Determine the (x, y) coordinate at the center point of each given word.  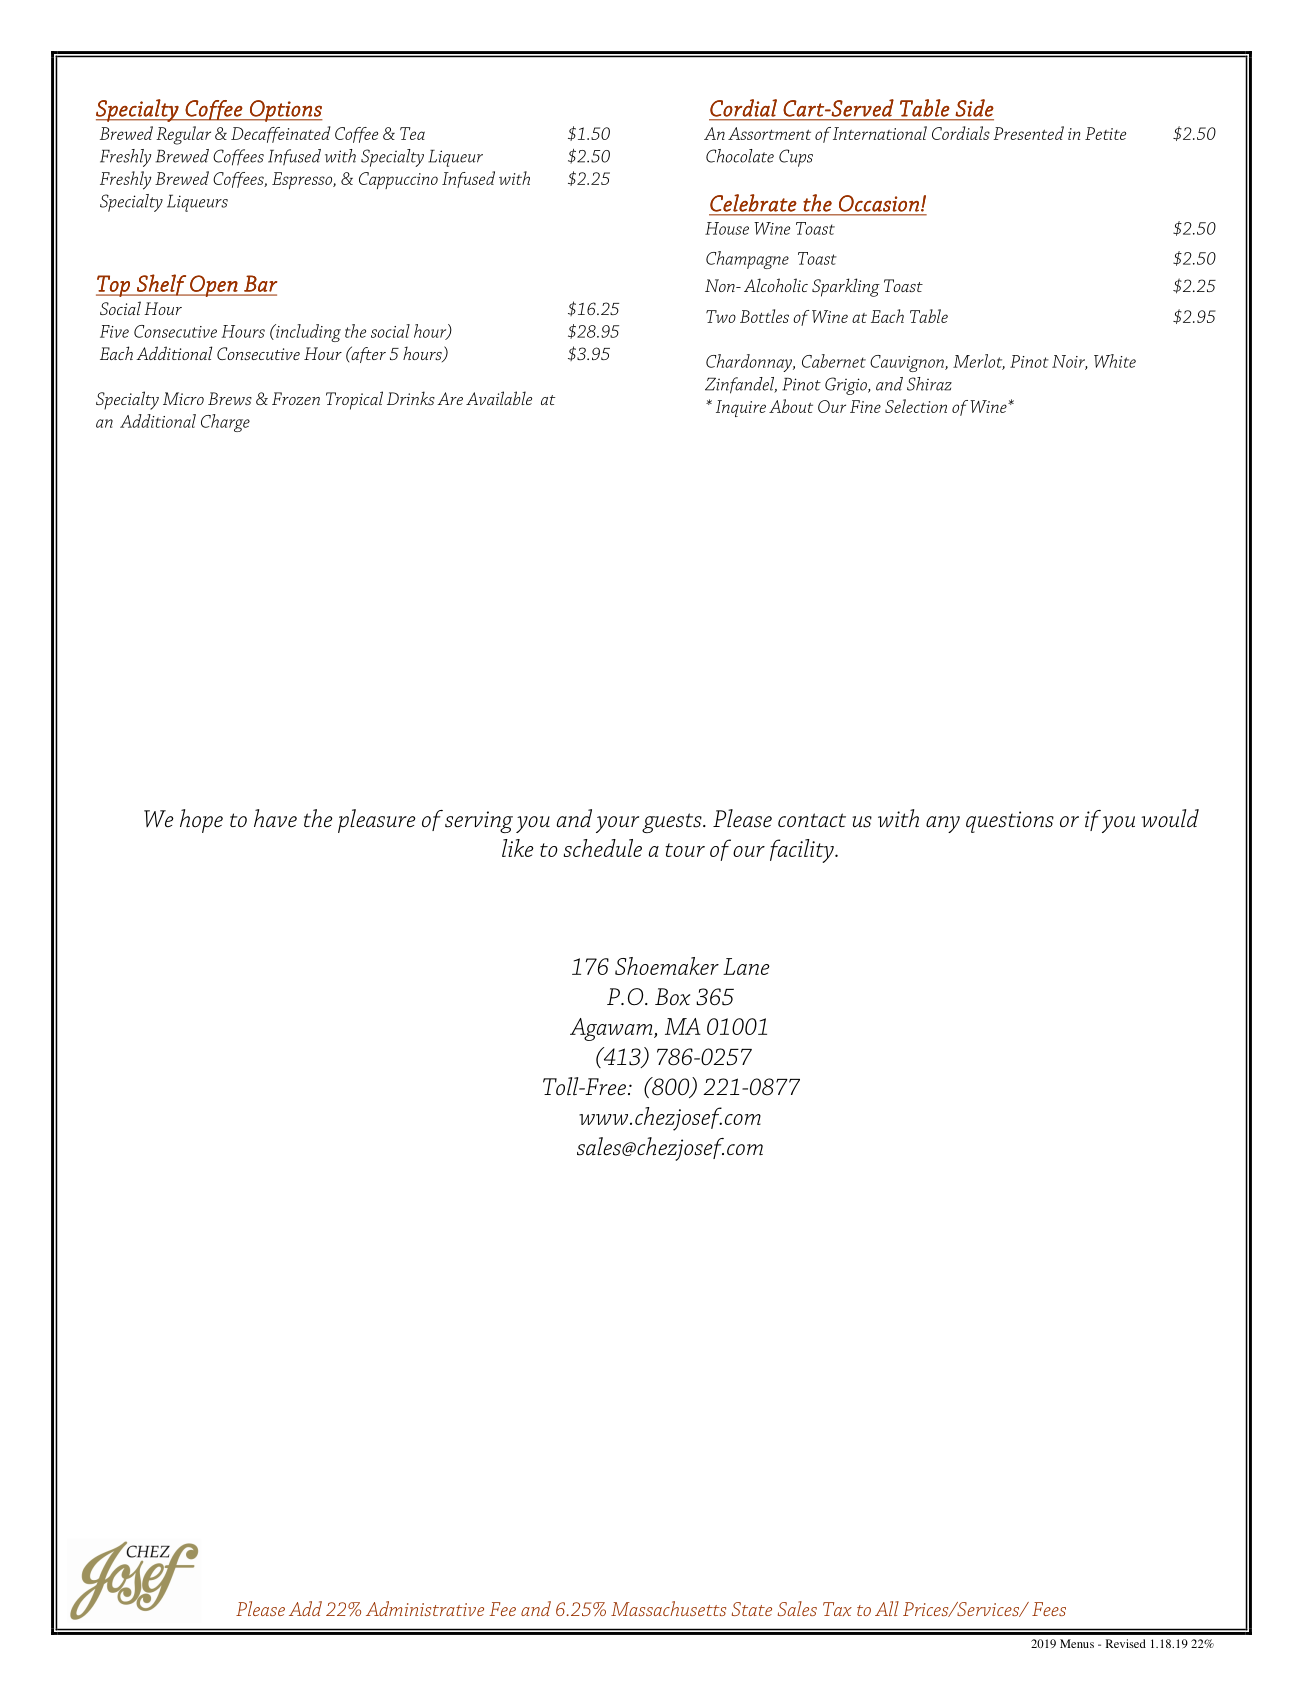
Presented (1028, 133)
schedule (603, 848)
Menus (1077, 1643)
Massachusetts (668, 1608)
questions (1010, 822)
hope (201, 821)
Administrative (425, 1608)
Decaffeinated (280, 134)
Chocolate (740, 156)
